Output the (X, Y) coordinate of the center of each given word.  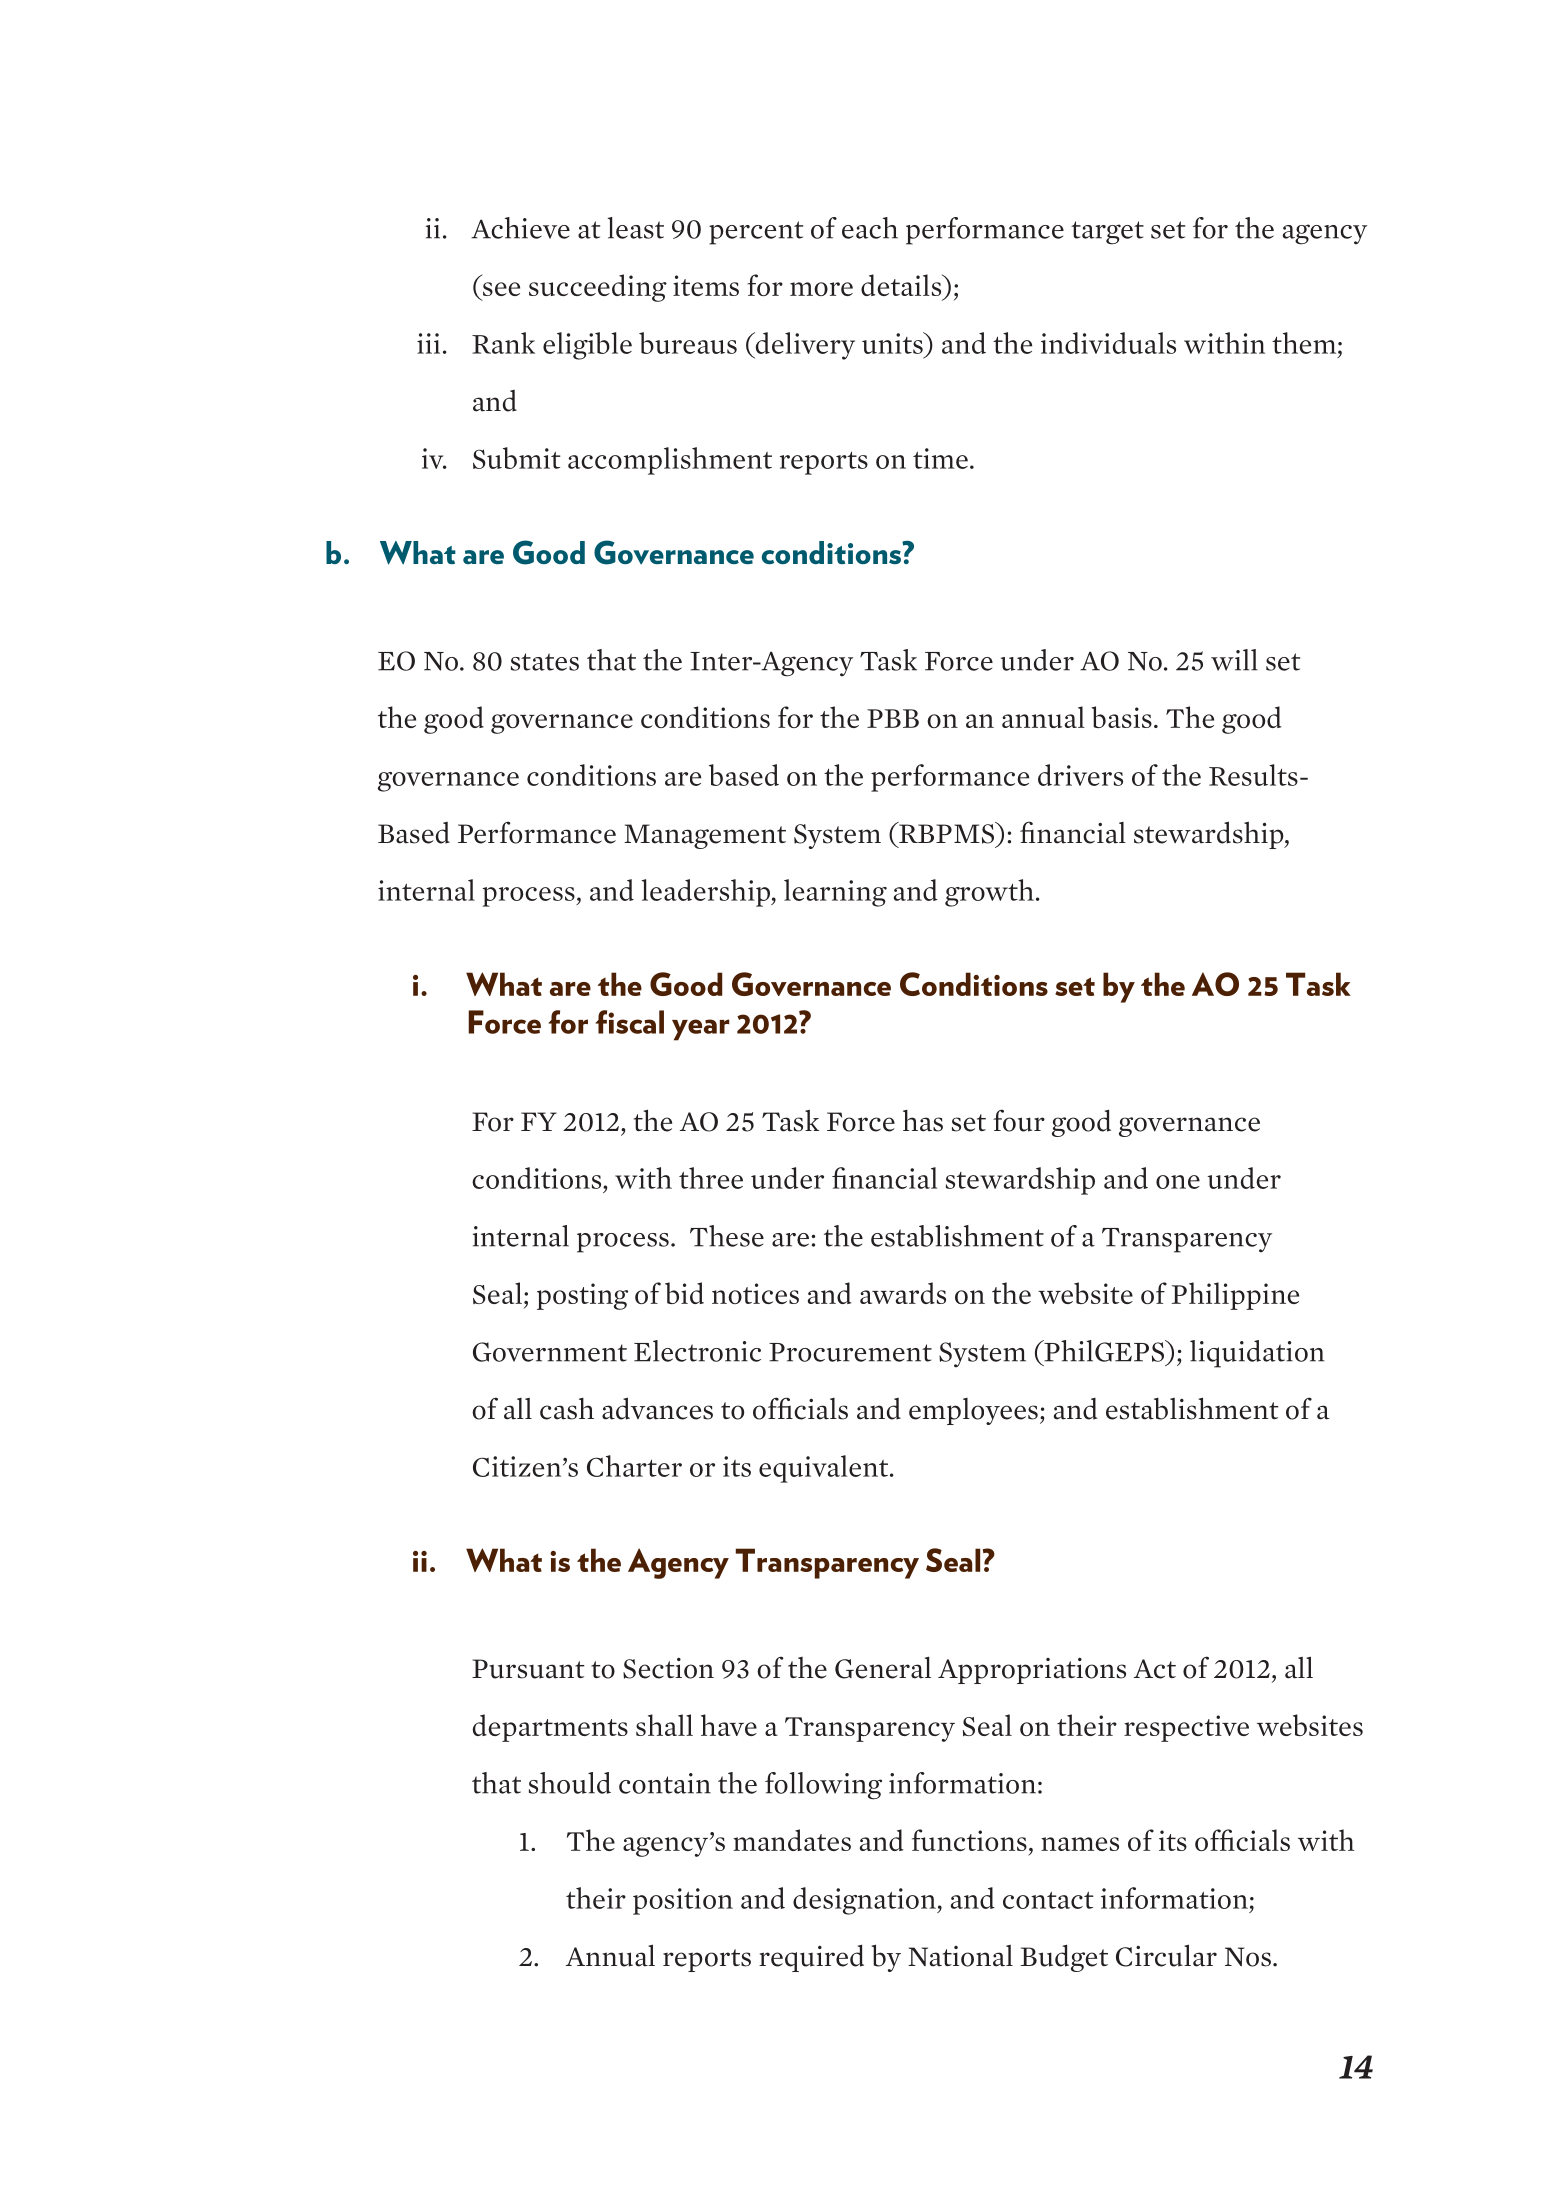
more (821, 289)
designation (865, 1901)
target (1107, 233)
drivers (1080, 775)
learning (835, 893)
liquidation (1257, 1354)
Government (550, 1352)
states (545, 662)
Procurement (850, 1352)
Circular (1166, 1955)
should (570, 1783)
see (501, 289)
